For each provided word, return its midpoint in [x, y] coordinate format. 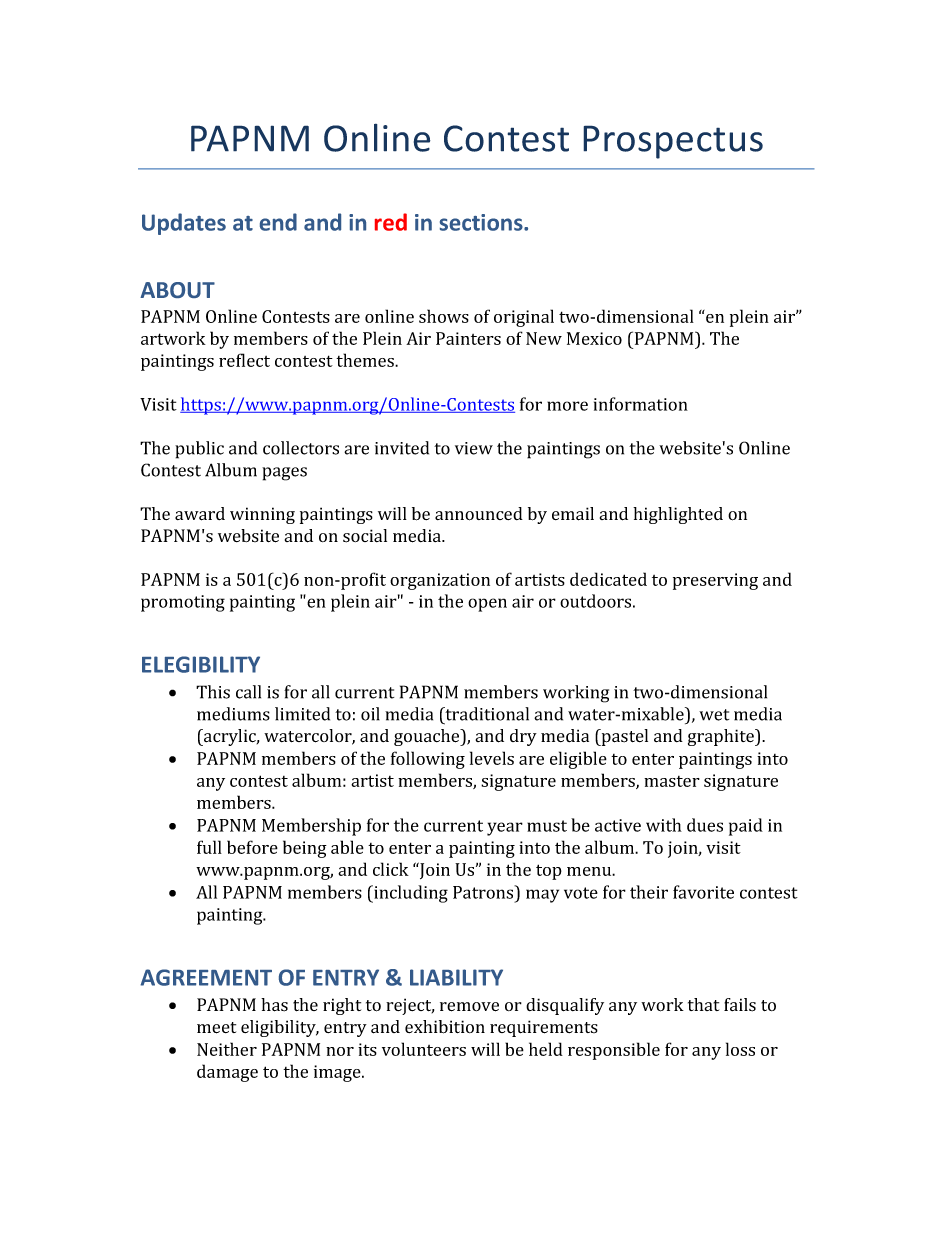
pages [284, 474]
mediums [233, 714]
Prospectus [673, 142]
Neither [227, 1049]
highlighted [678, 515]
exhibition [445, 1027]
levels [492, 758]
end [278, 222]
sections [482, 222]
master [672, 781]
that [703, 1004]
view [474, 448]
